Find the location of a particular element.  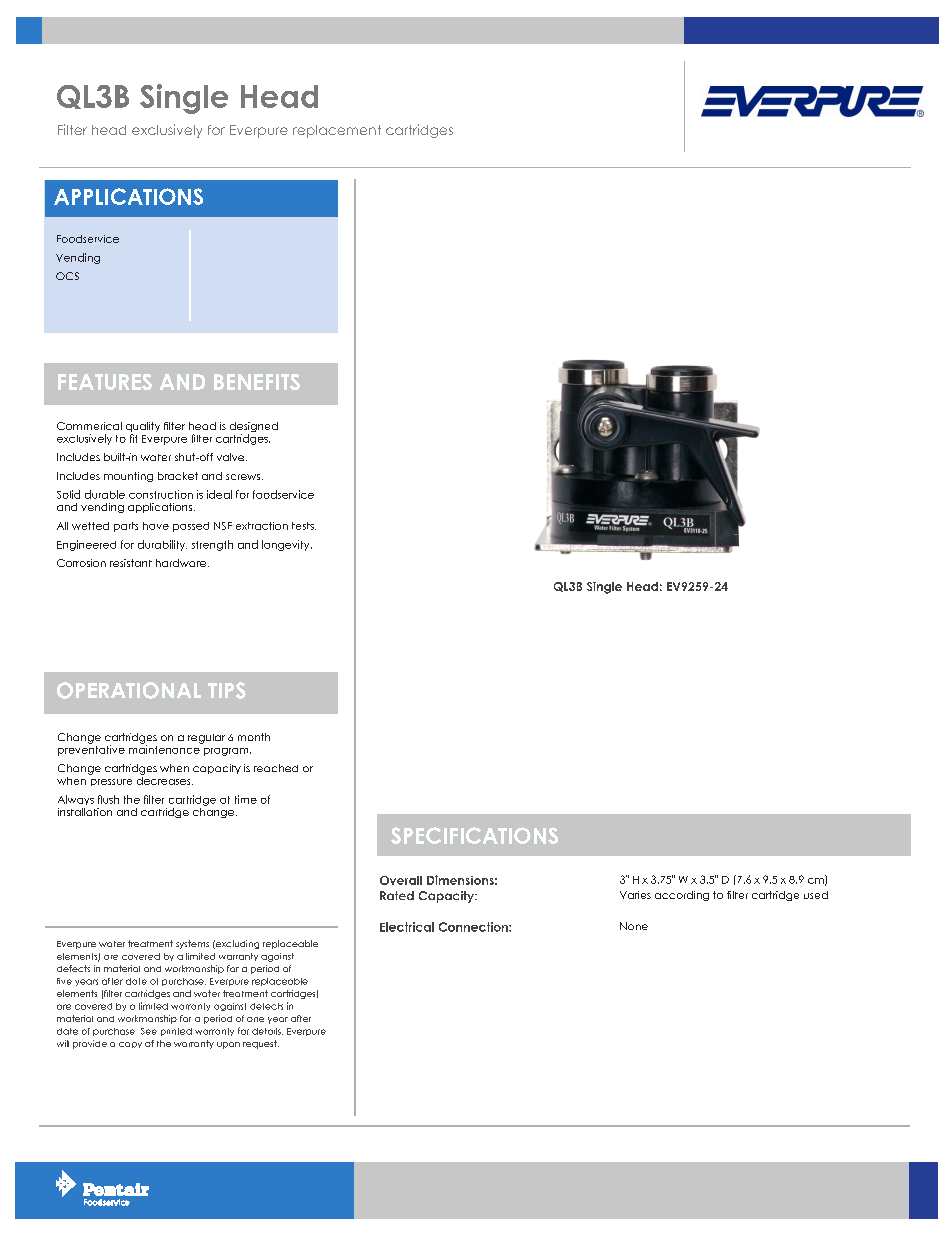

See is located at coordinates (149, 1031).
